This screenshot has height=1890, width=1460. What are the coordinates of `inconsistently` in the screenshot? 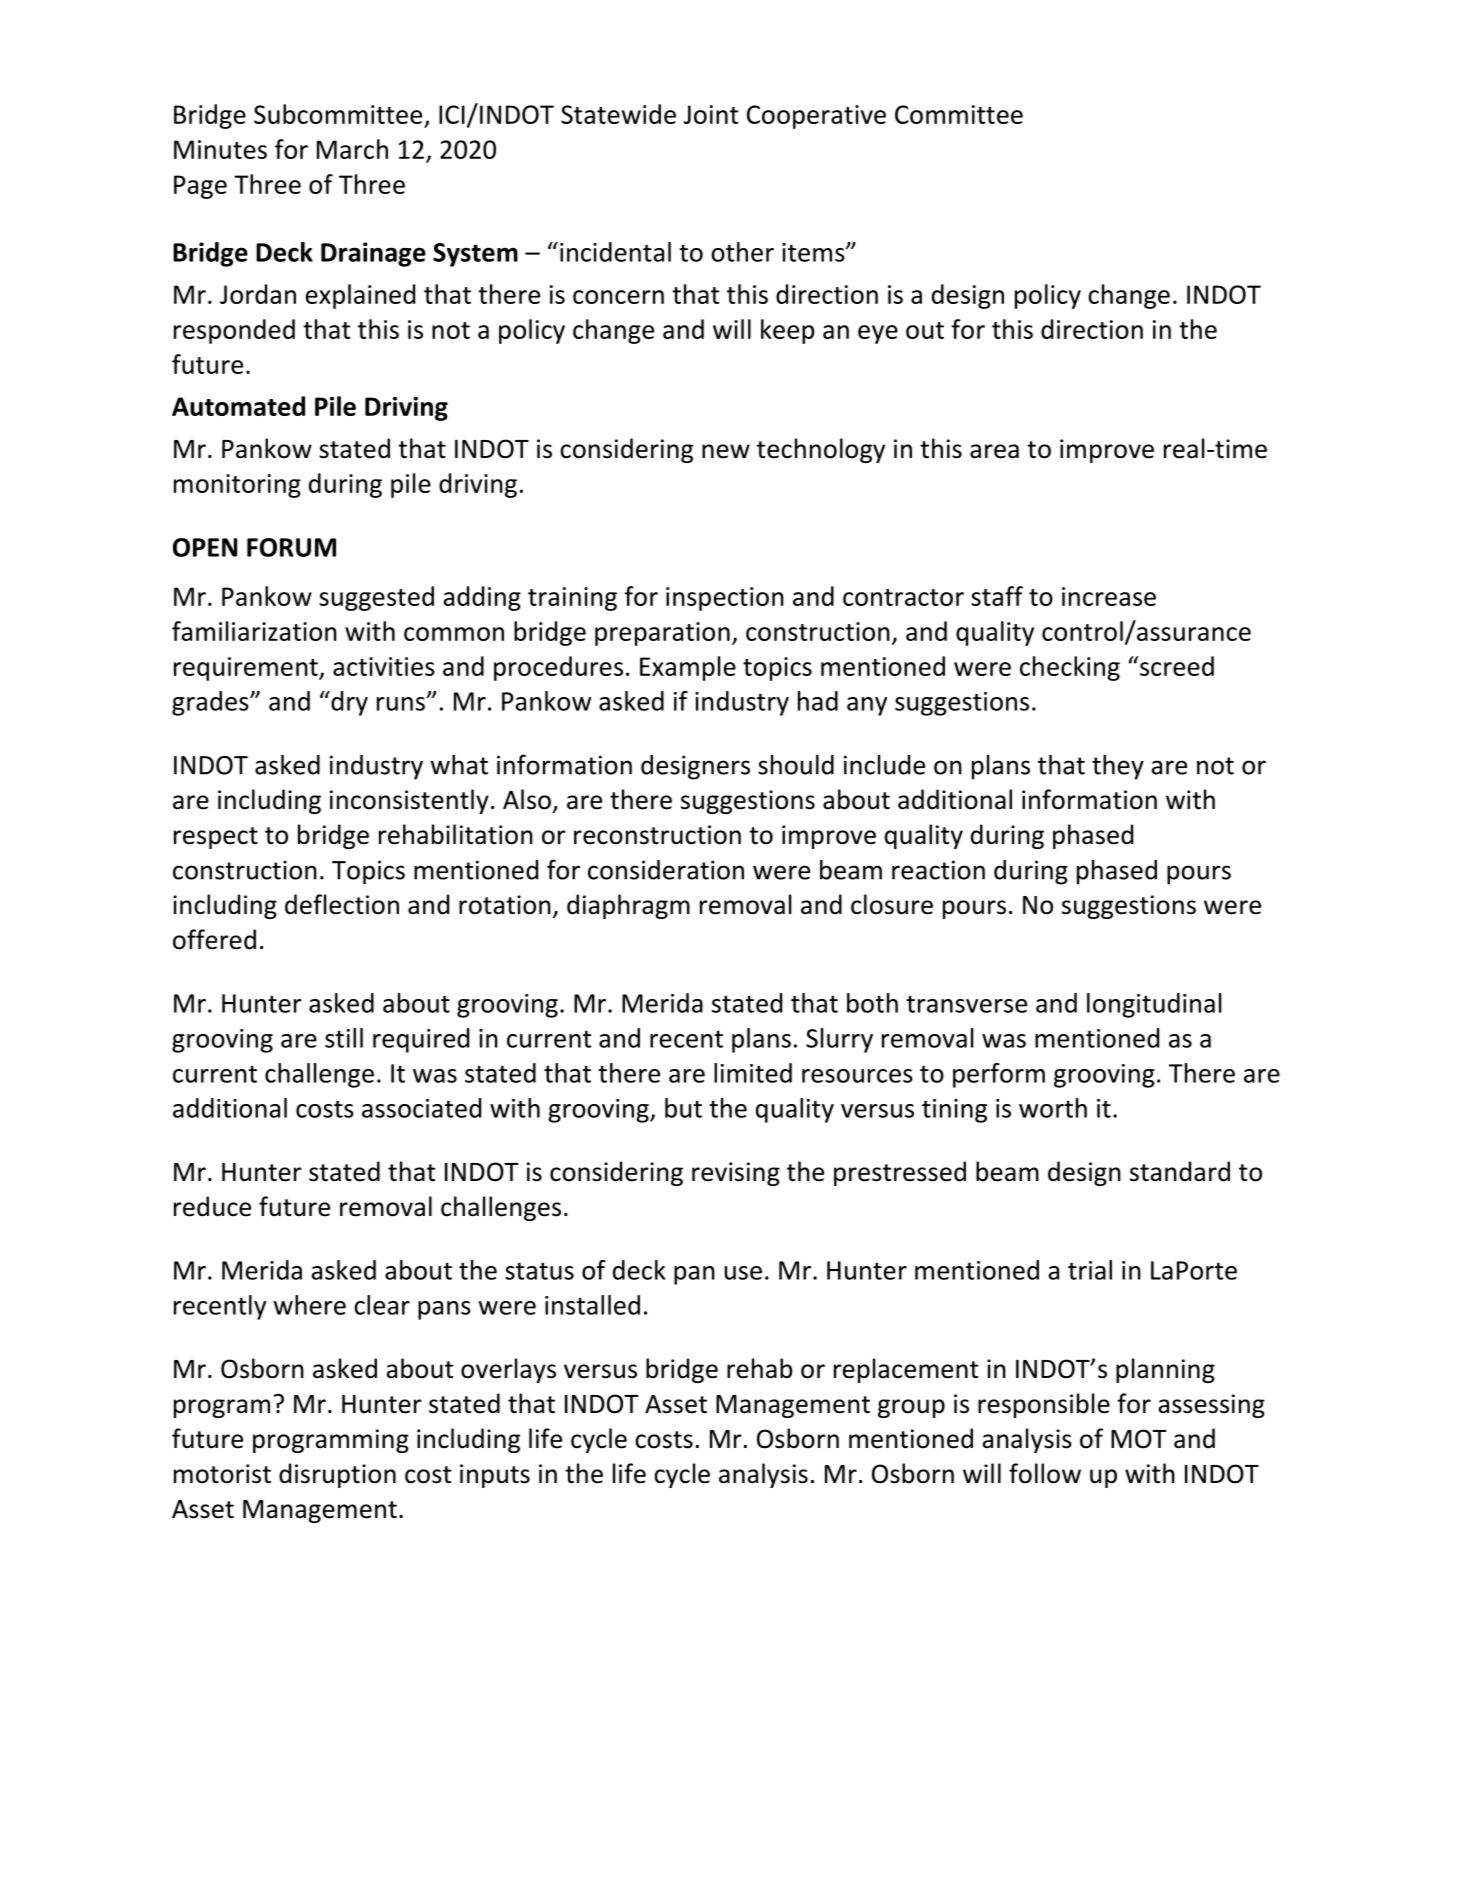 It's located at (409, 801).
